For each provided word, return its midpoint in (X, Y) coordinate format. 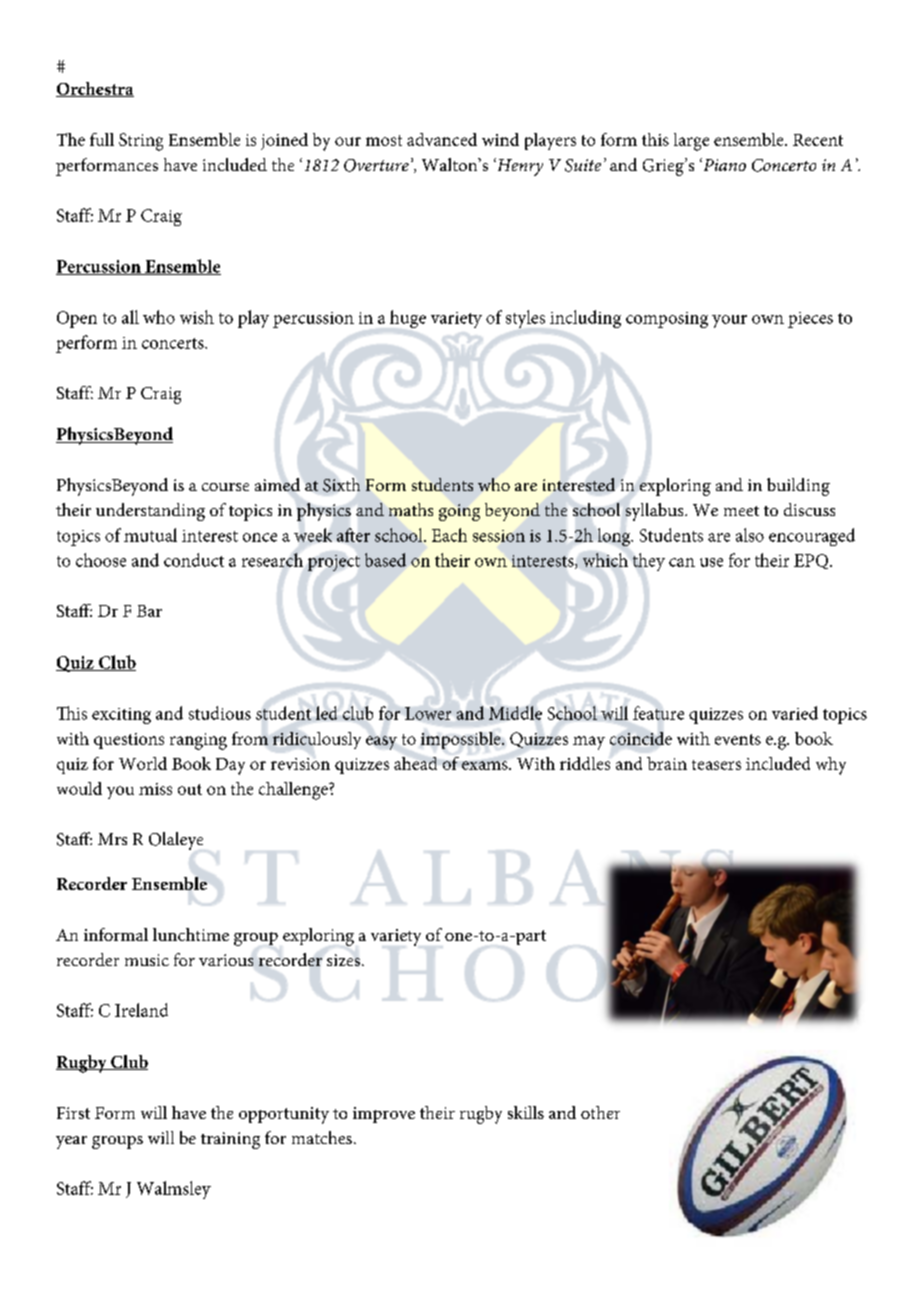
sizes (345, 960)
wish (197, 317)
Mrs (112, 839)
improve (384, 1115)
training (230, 1140)
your (729, 321)
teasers (716, 765)
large (691, 142)
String (141, 142)
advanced (442, 139)
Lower (428, 713)
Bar (149, 611)
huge (408, 319)
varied (795, 713)
